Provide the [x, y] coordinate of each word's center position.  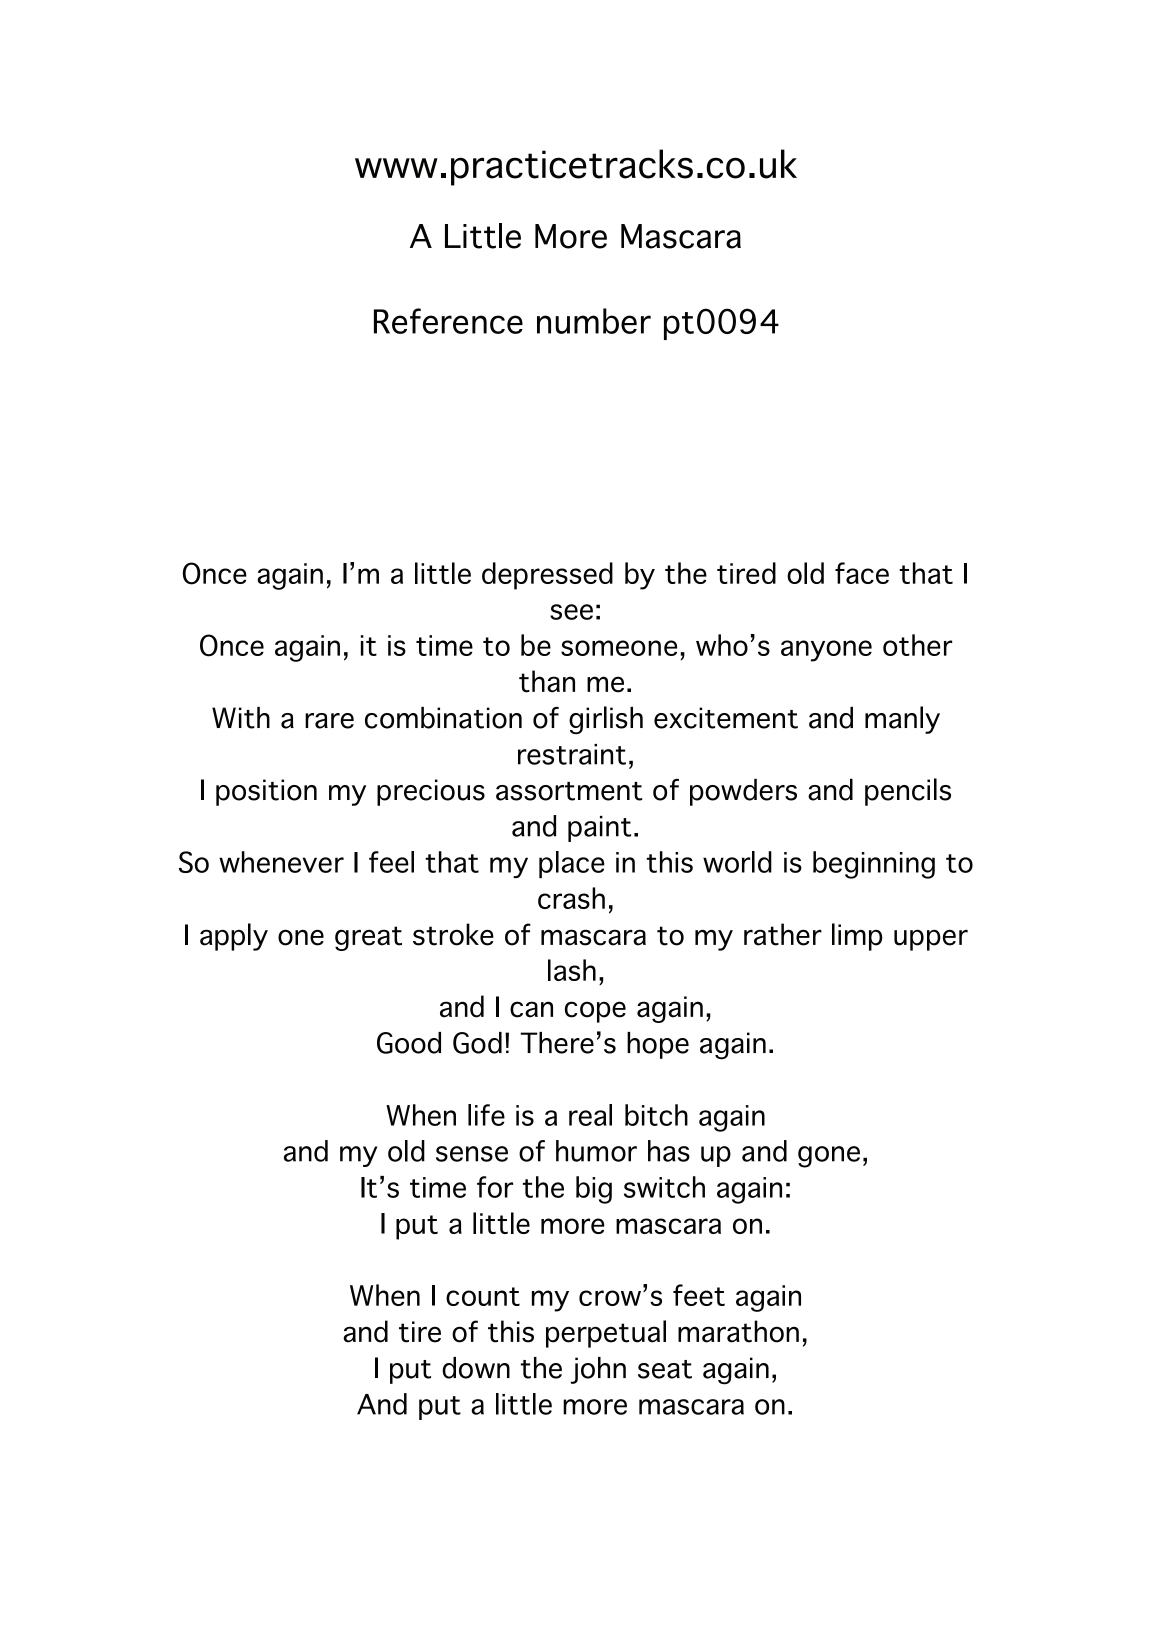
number [594, 321]
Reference [448, 321]
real [590, 1115]
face [862, 573]
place [572, 864]
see [571, 612]
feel [391, 862]
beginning [874, 865]
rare [329, 721]
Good [409, 1043]
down [476, 1368]
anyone [826, 651]
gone [829, 1157]
